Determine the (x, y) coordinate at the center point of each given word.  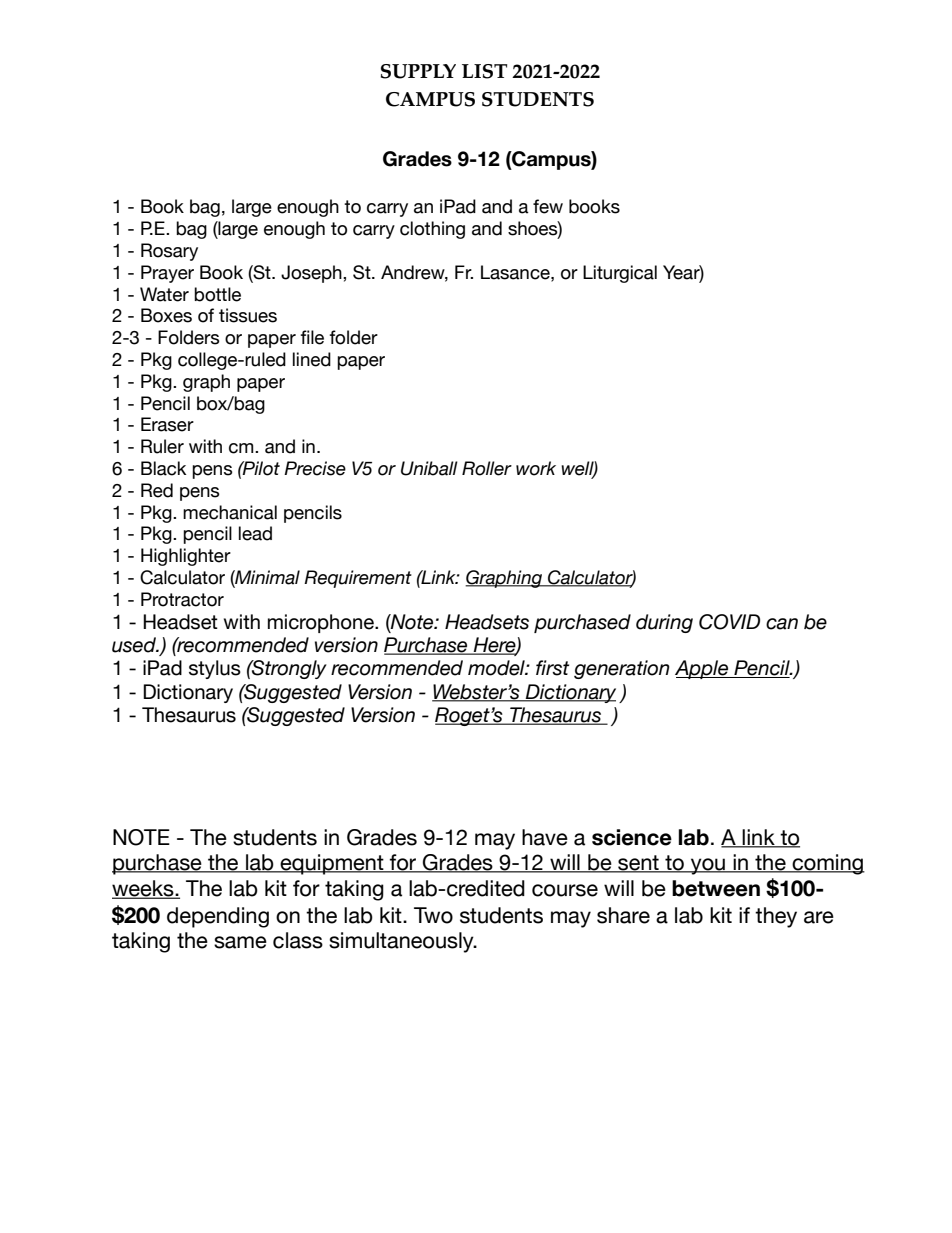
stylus (215, 669)
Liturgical (620, 274)
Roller (487, 468)
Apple (703, 669)
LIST (484, 71)
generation (622, 669)
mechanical (230, 512)
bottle (217, 294)
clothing (432, 230)
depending (218, 917)
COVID (729, 622)
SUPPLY (418, 71)
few (548, 206)
